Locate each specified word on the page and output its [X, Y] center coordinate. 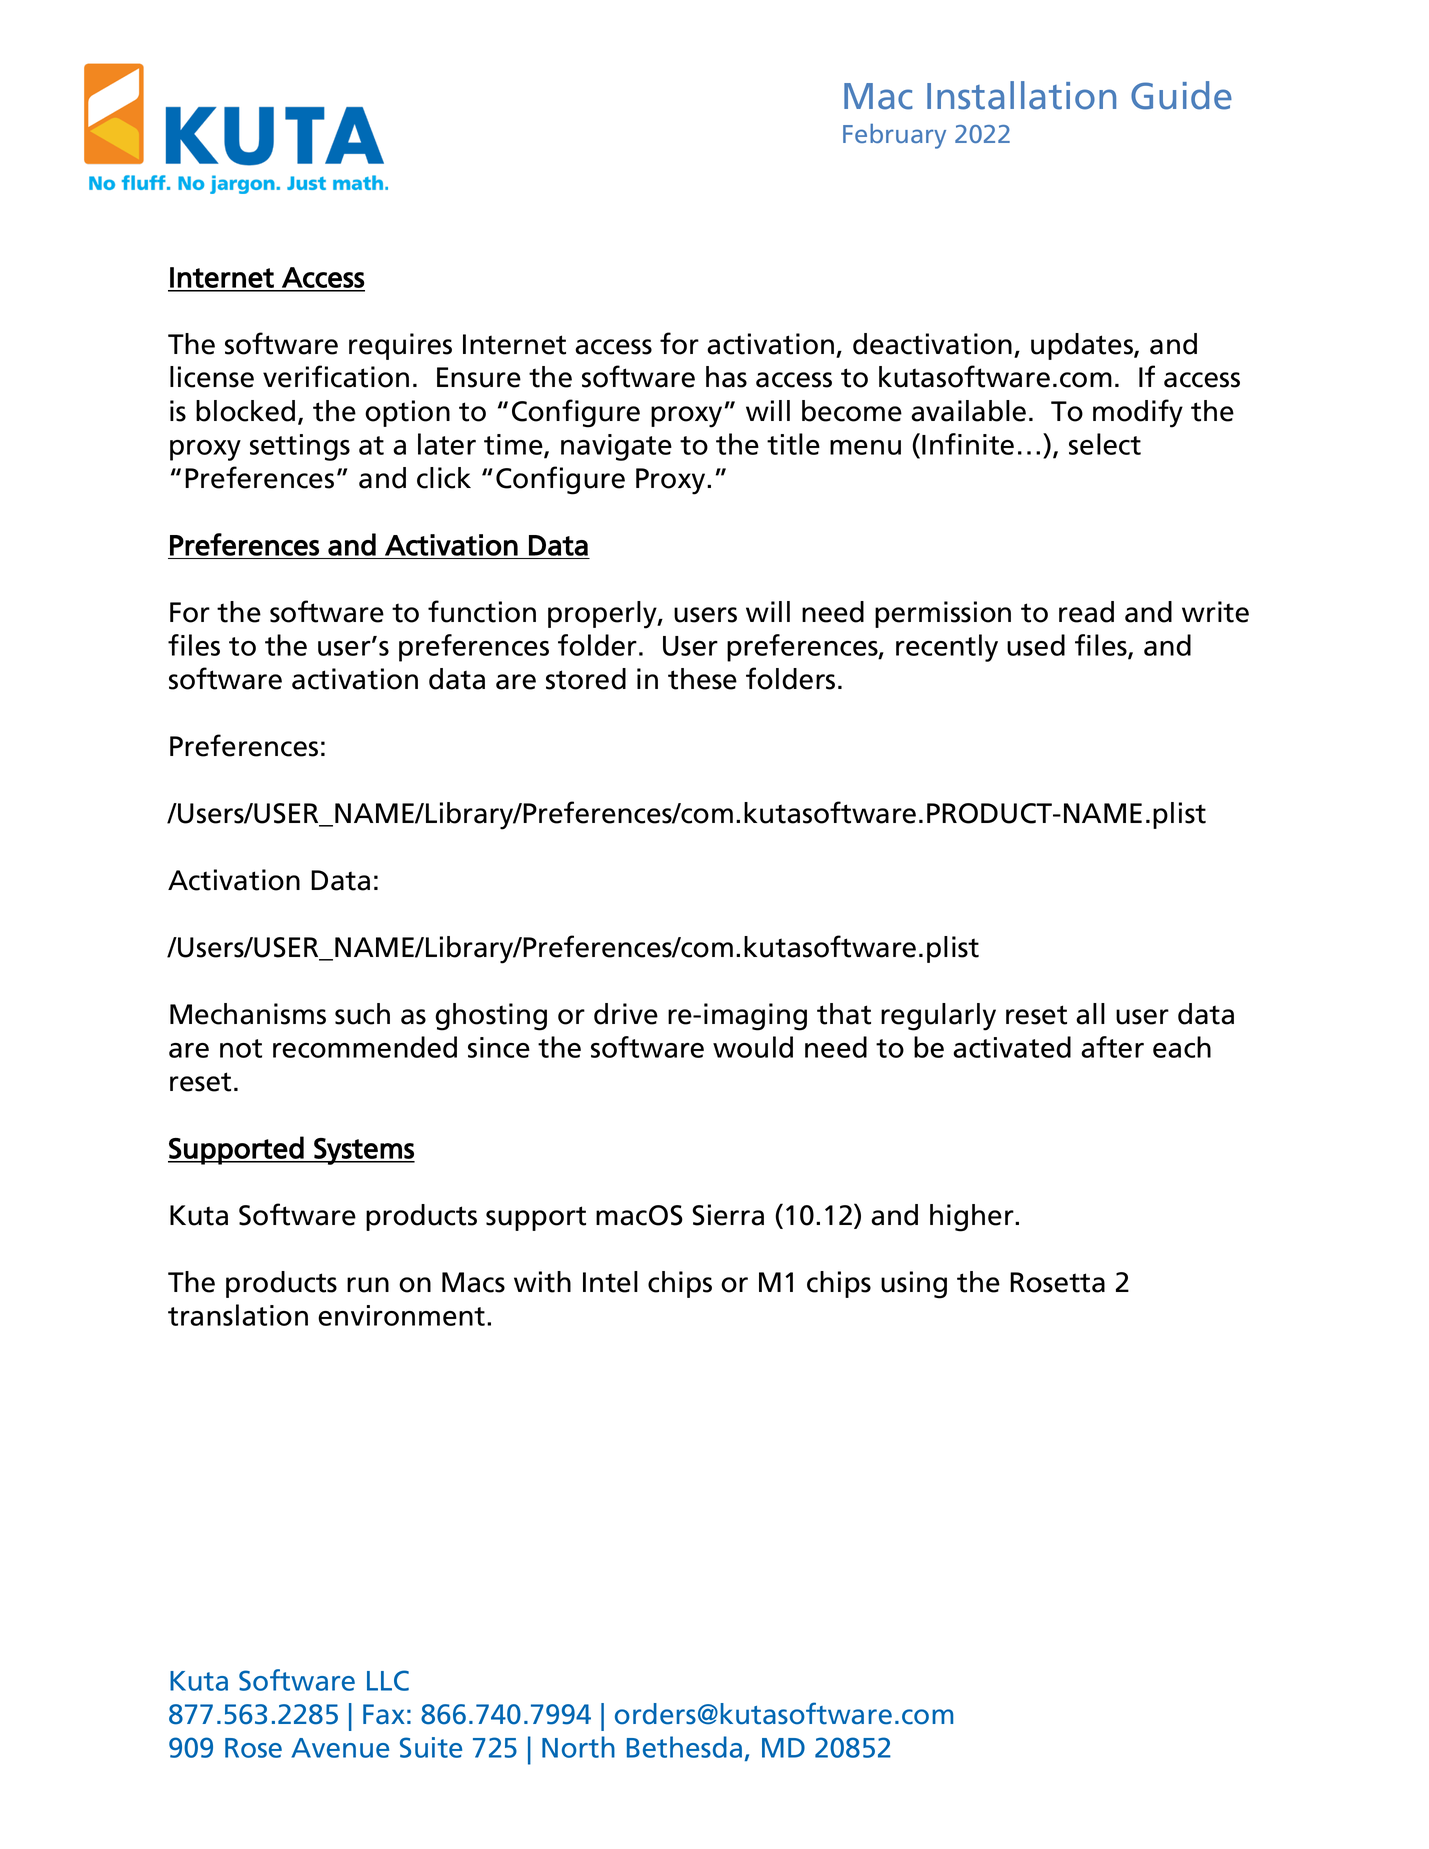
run [368, 1285]
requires [400, 346]
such [362, 1014]
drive [626, 1014]
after [1112, 1047]
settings [300, 447]
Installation [1021, 95]
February [894, 136]
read [1086, 612]
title [793, 444]
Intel [610, 1282]
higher [973, 1218]
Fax [384, 1714]
